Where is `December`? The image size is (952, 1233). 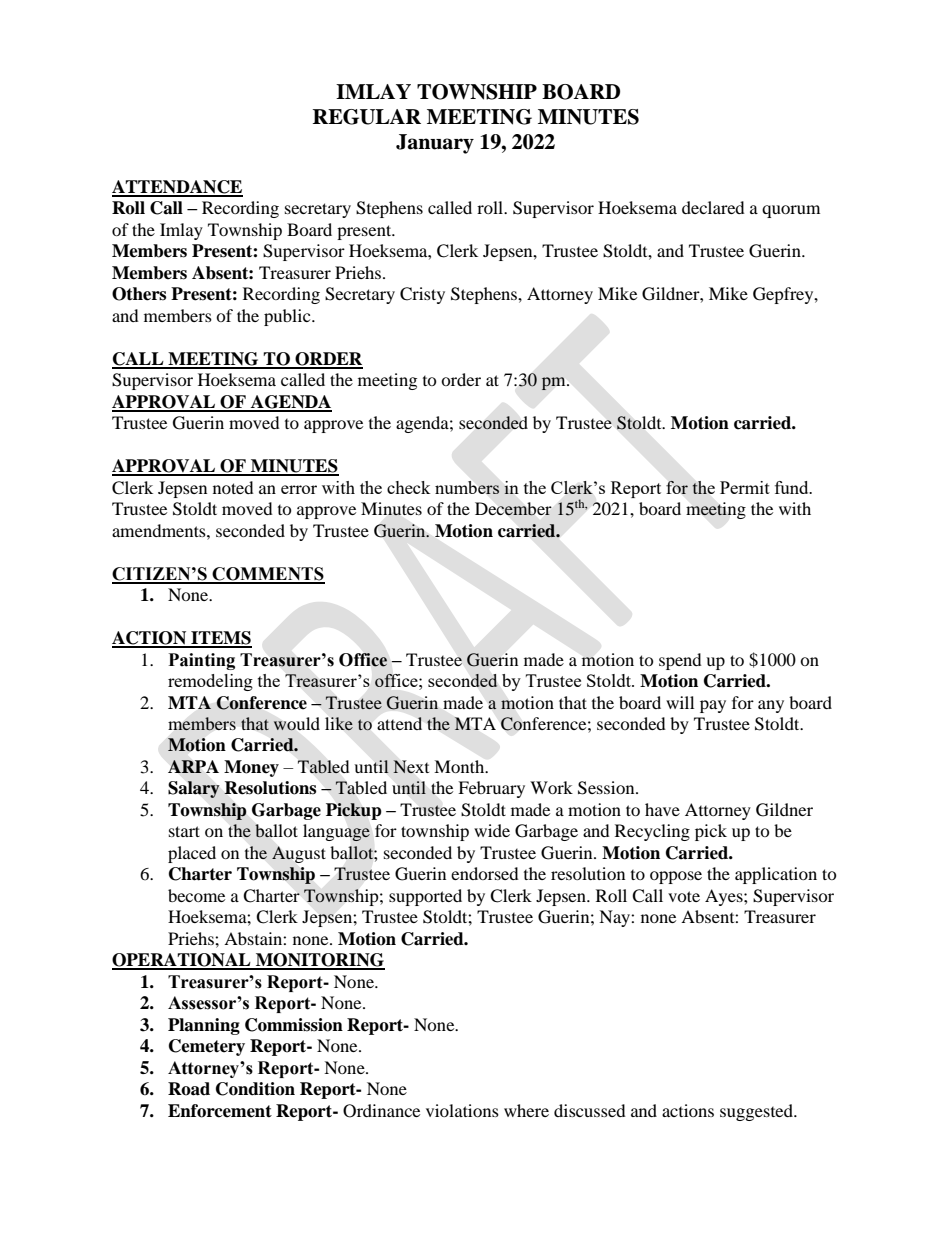
December is located at coordinates (513, 509).
